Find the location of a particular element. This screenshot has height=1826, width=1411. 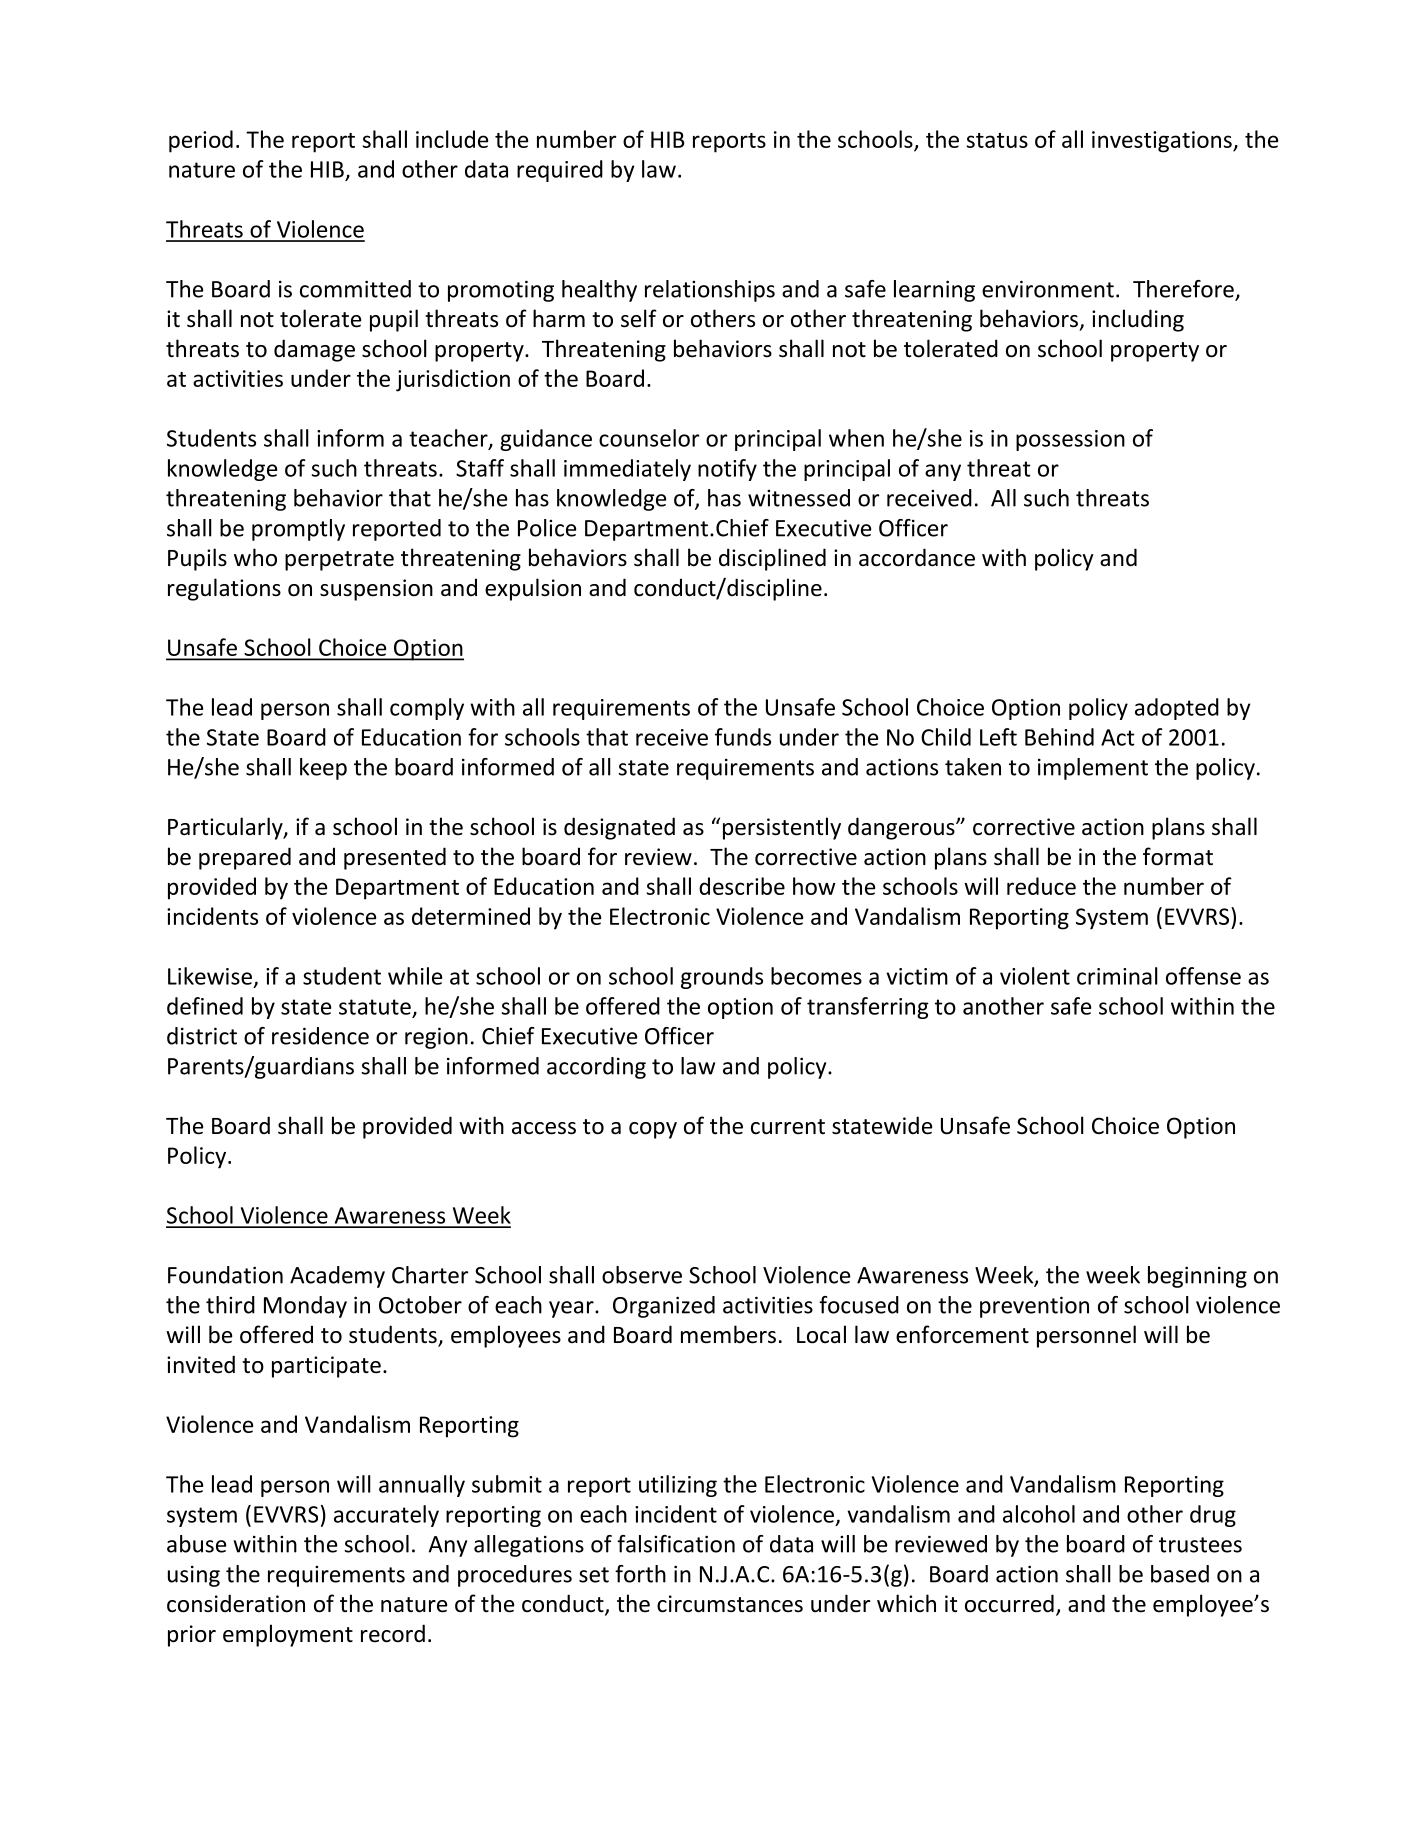

employment is located at coordinates (288, 1635).
